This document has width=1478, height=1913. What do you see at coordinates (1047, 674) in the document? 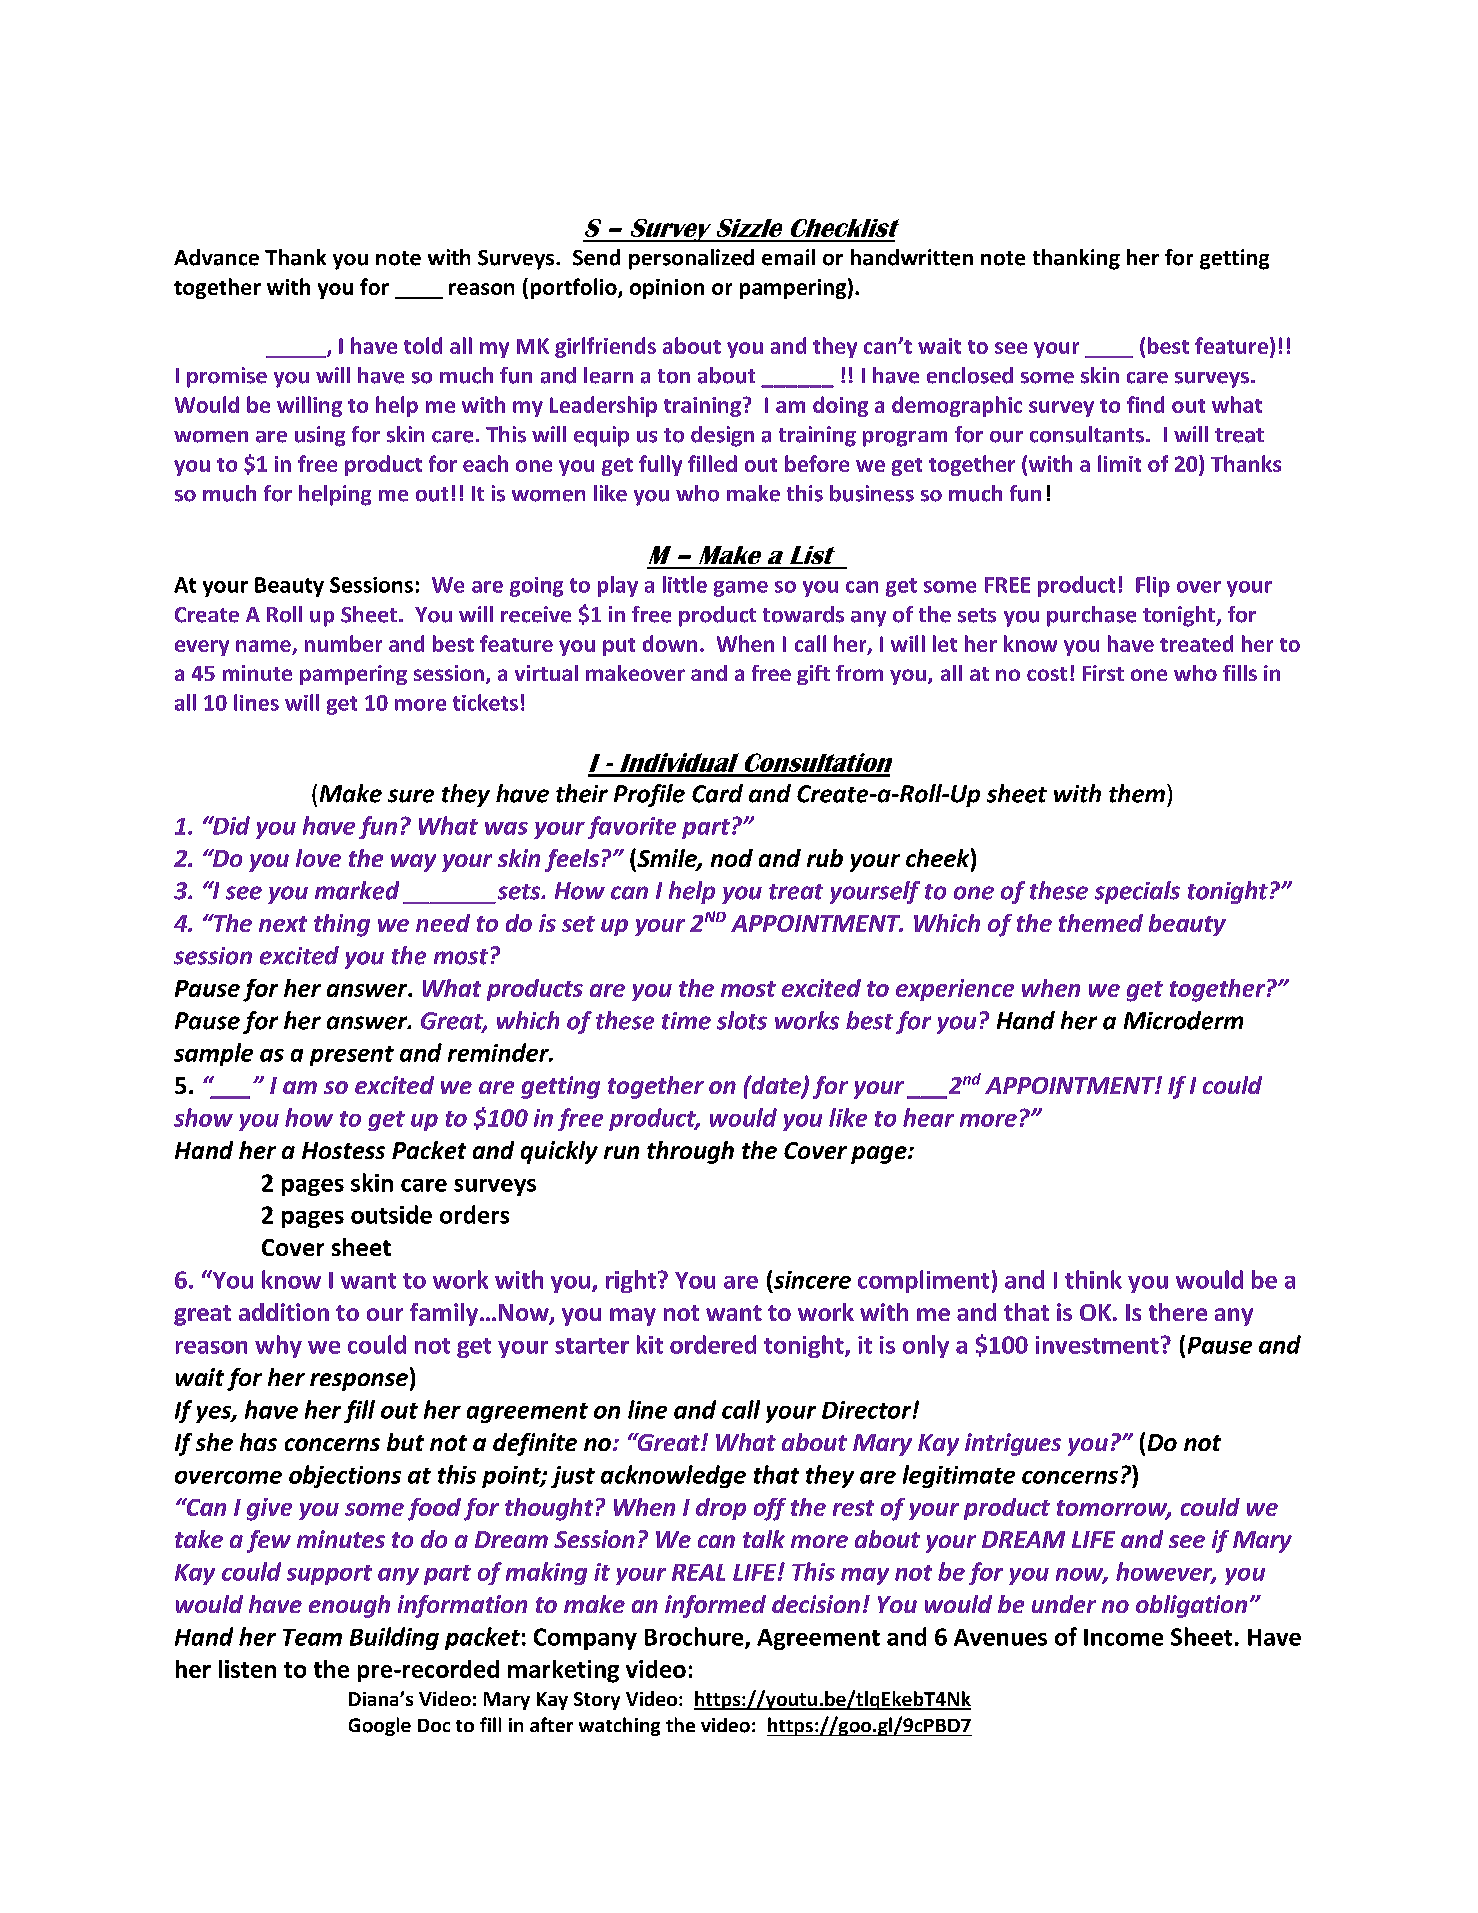
I see `cost` at bounding box center [1047, 674].
